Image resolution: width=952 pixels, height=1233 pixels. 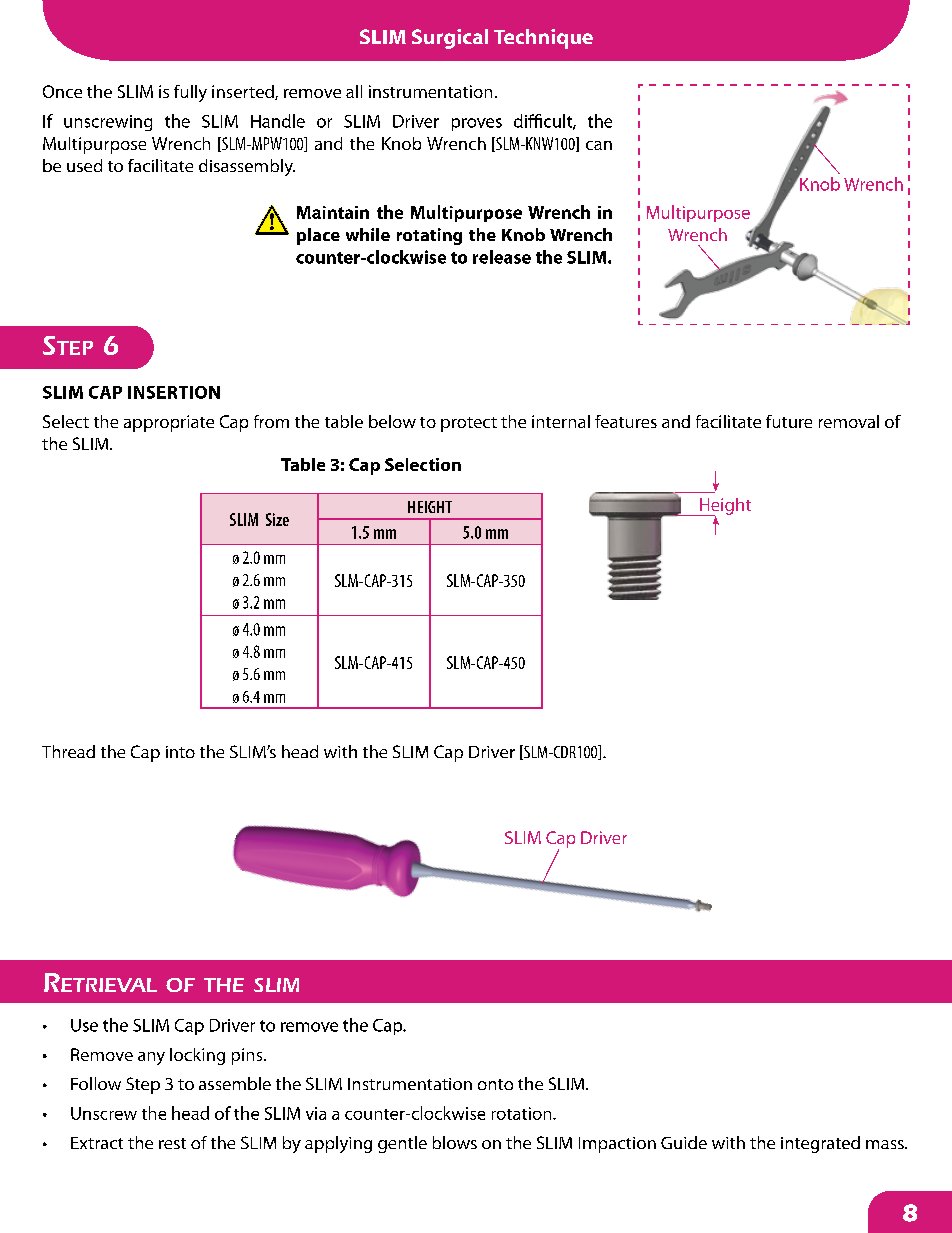 I want to click on onto, so click(x=495, y=1084).
